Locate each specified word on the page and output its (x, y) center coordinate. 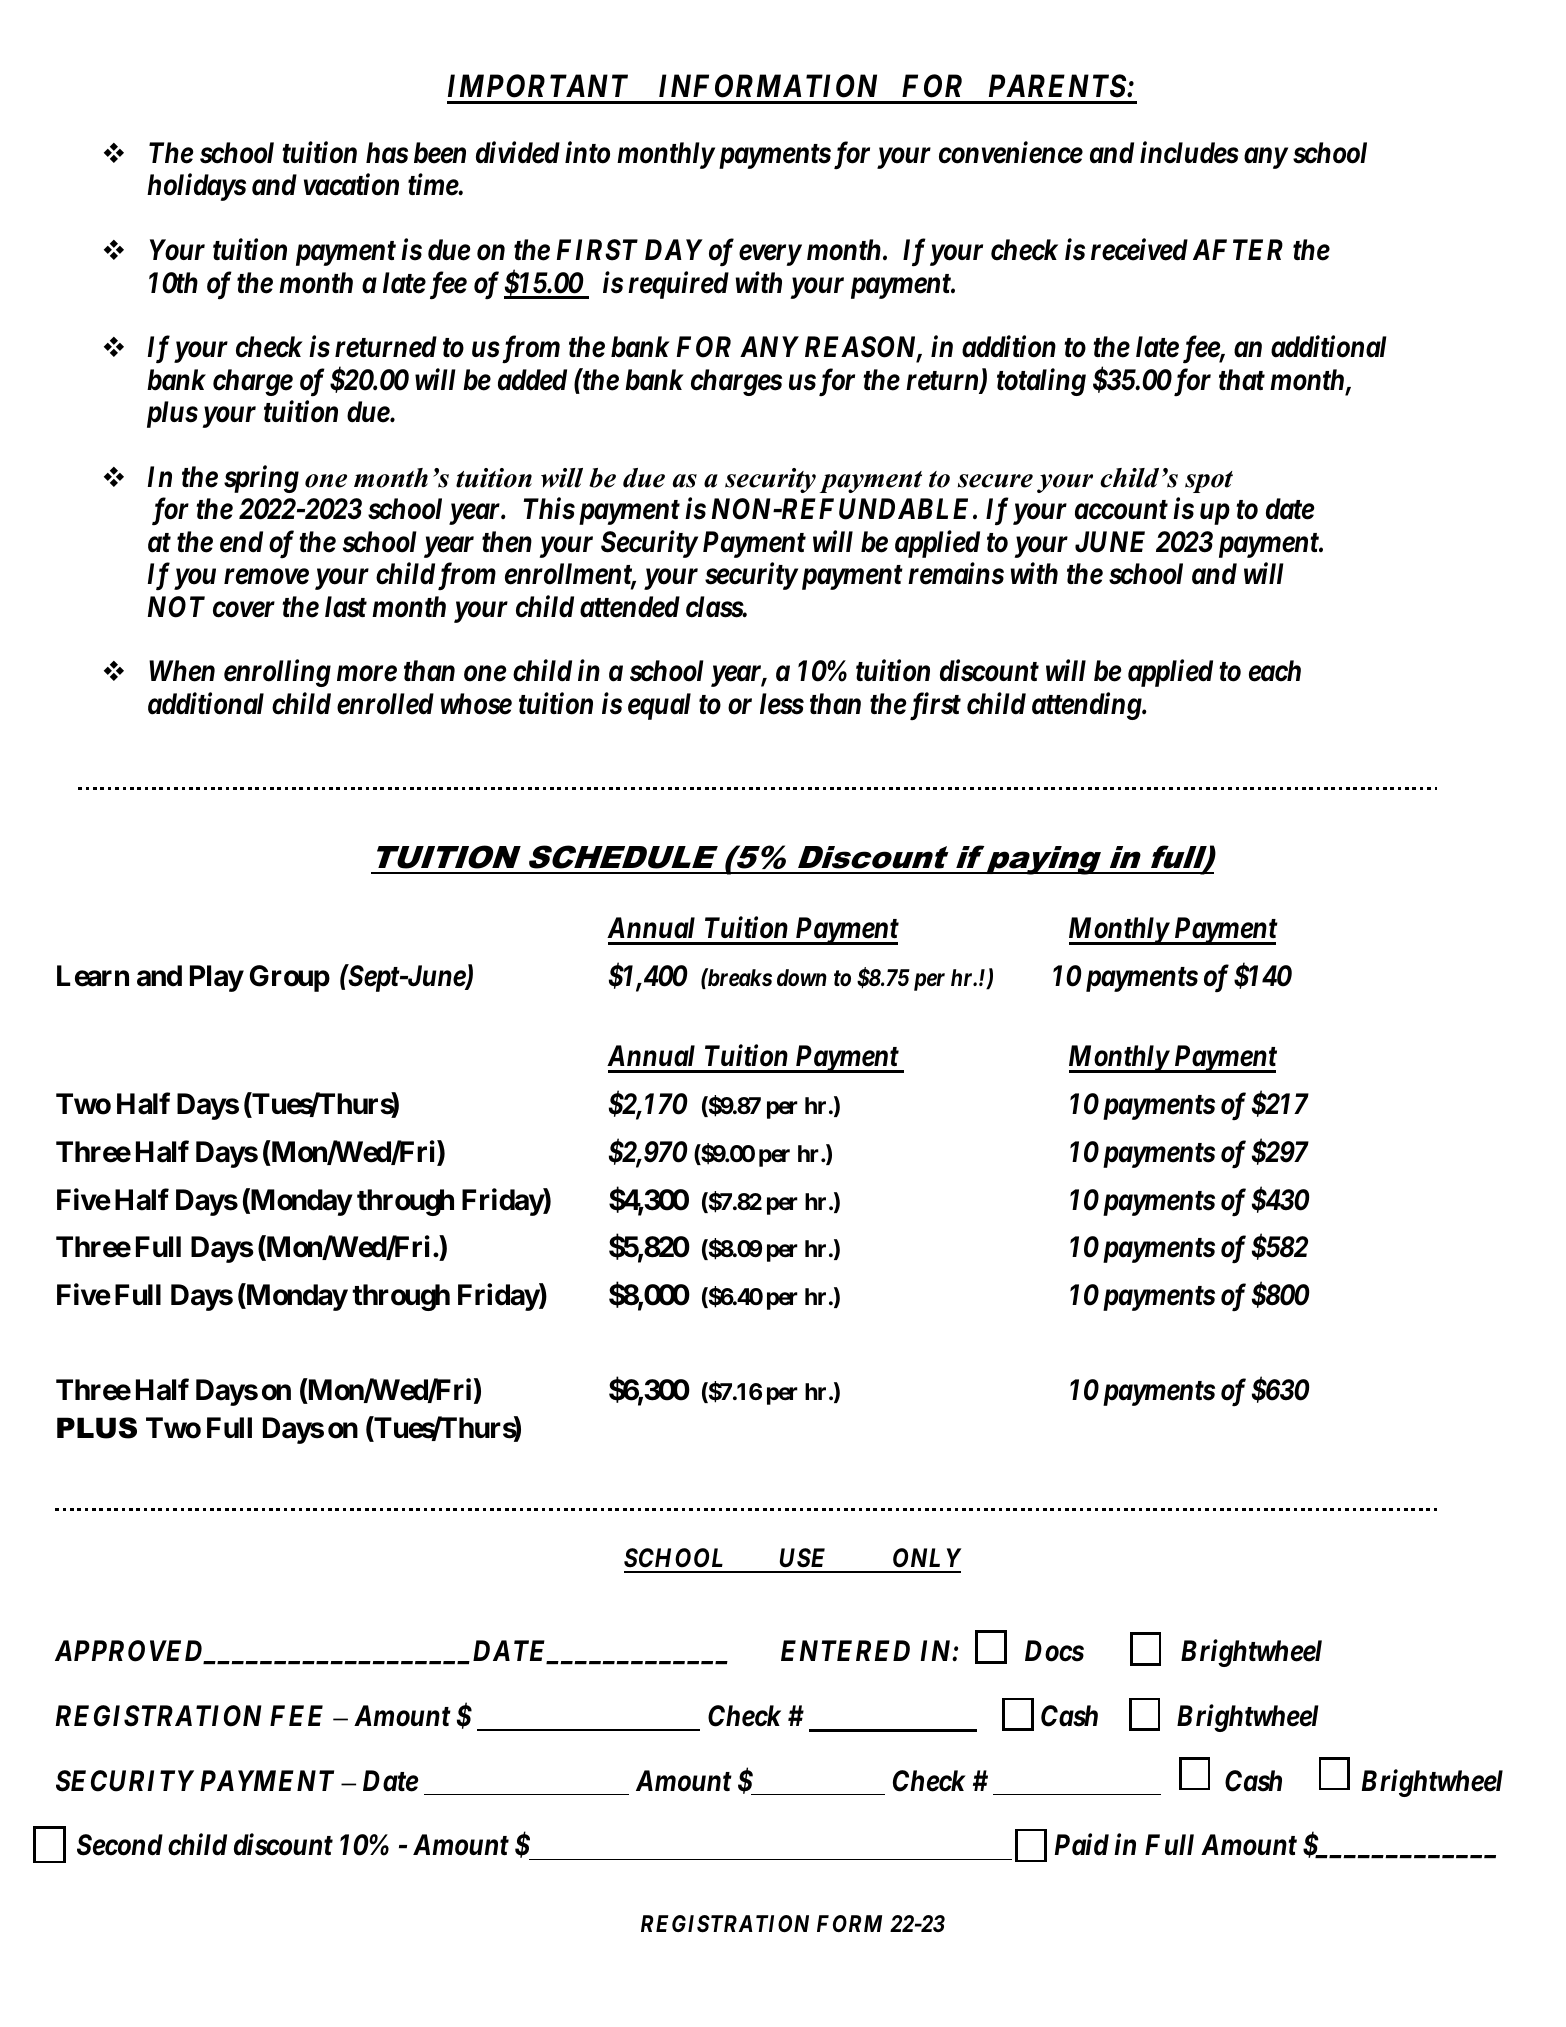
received (1139, 250)
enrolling (277, 673)
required (678, 285)
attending (1087, 706)
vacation (351, 185)
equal (659, 706)
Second (120, 1845)
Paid (1082, 1845)
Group (290, 978)
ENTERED (845, 1650)
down (802, 978)
